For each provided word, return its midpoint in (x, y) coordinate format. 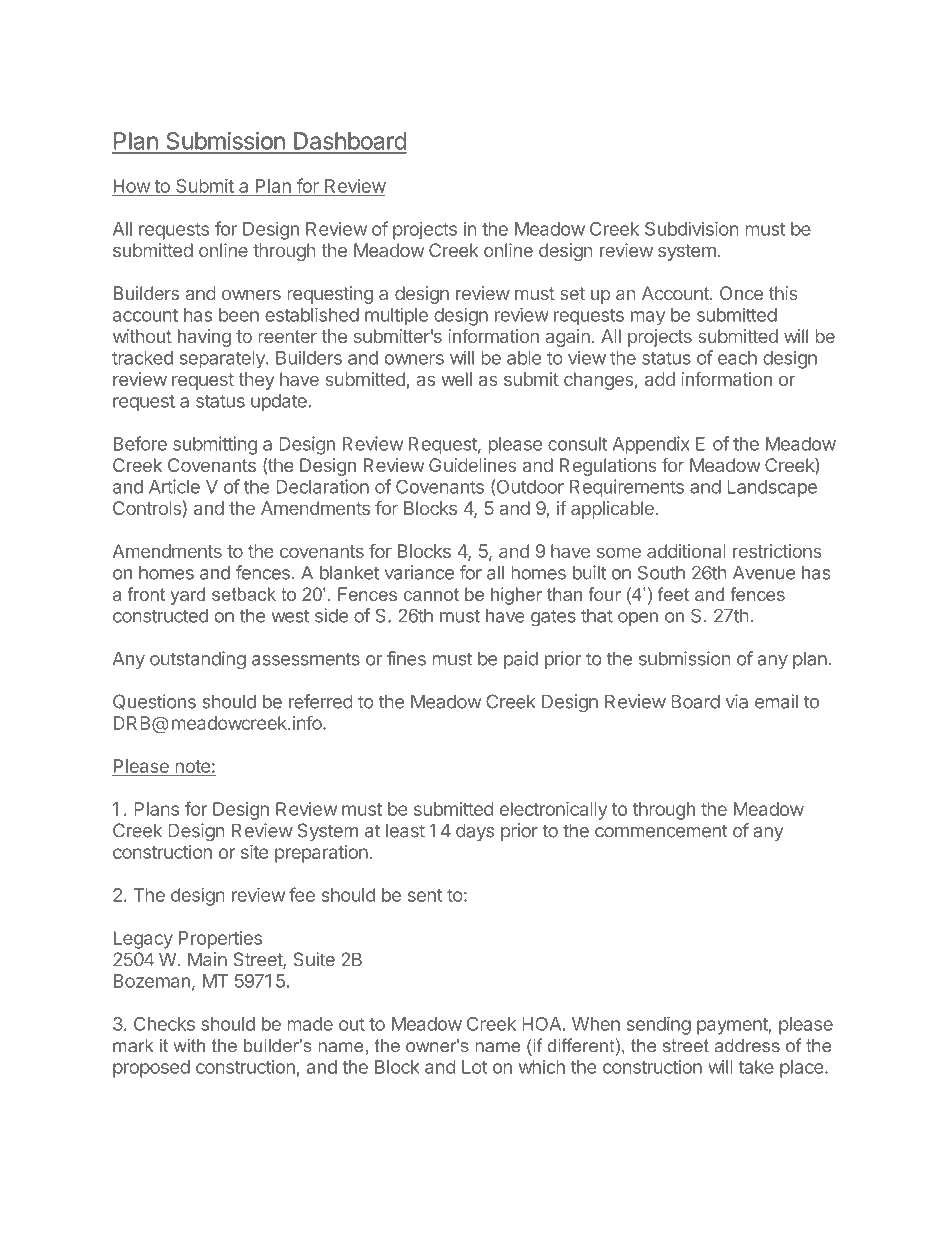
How (132, 187)
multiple (396, 316)
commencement (661, 831)
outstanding (198, 660)
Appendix (651, 445)
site (254, 852)
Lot (474, 1067)
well (456, 379)
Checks (164, 1024)
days (475, 832)
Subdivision (691, 228)
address (747, 1046)
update (280, 403)
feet (673, 594)
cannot (431, 594)
